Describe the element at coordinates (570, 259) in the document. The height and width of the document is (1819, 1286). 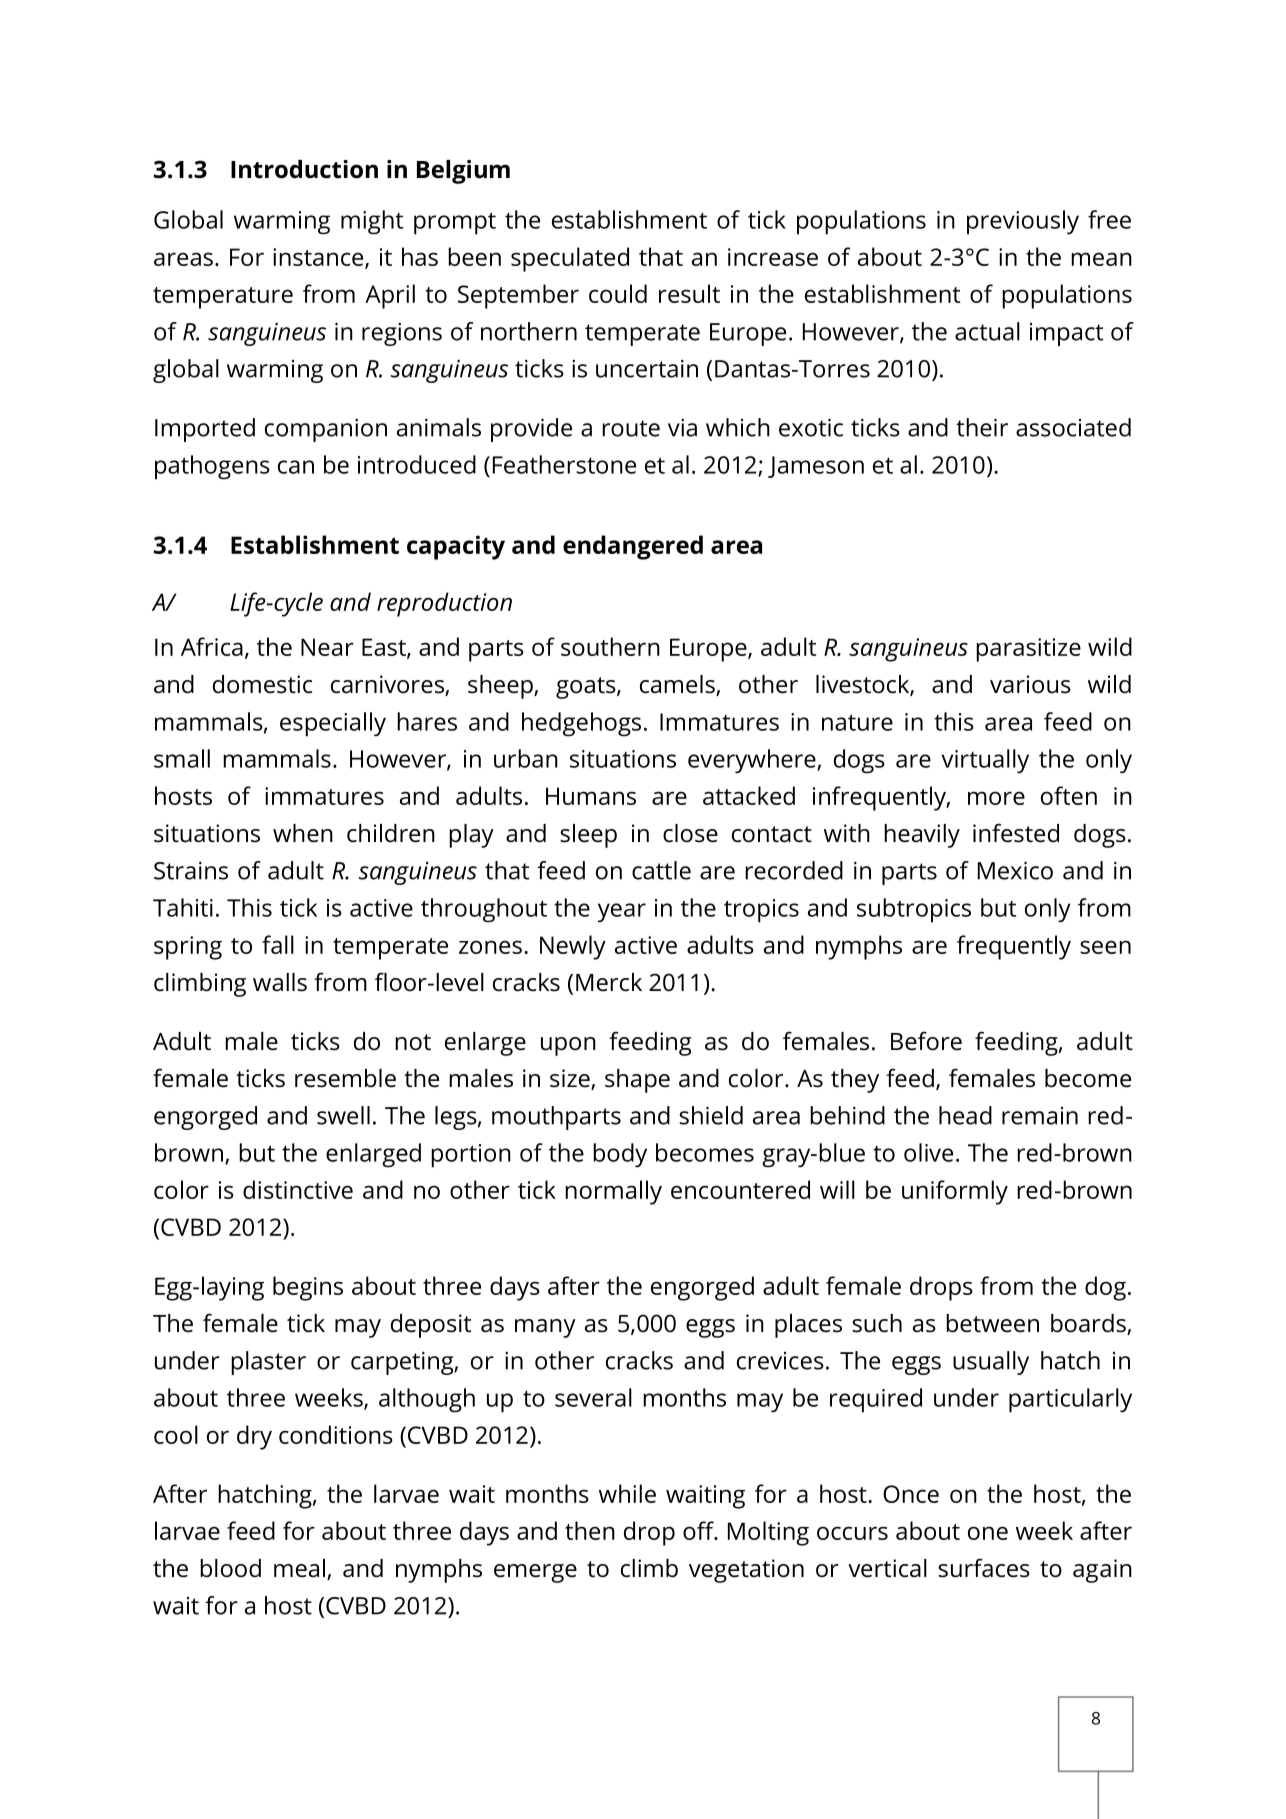
I see `speculated` at that location.
